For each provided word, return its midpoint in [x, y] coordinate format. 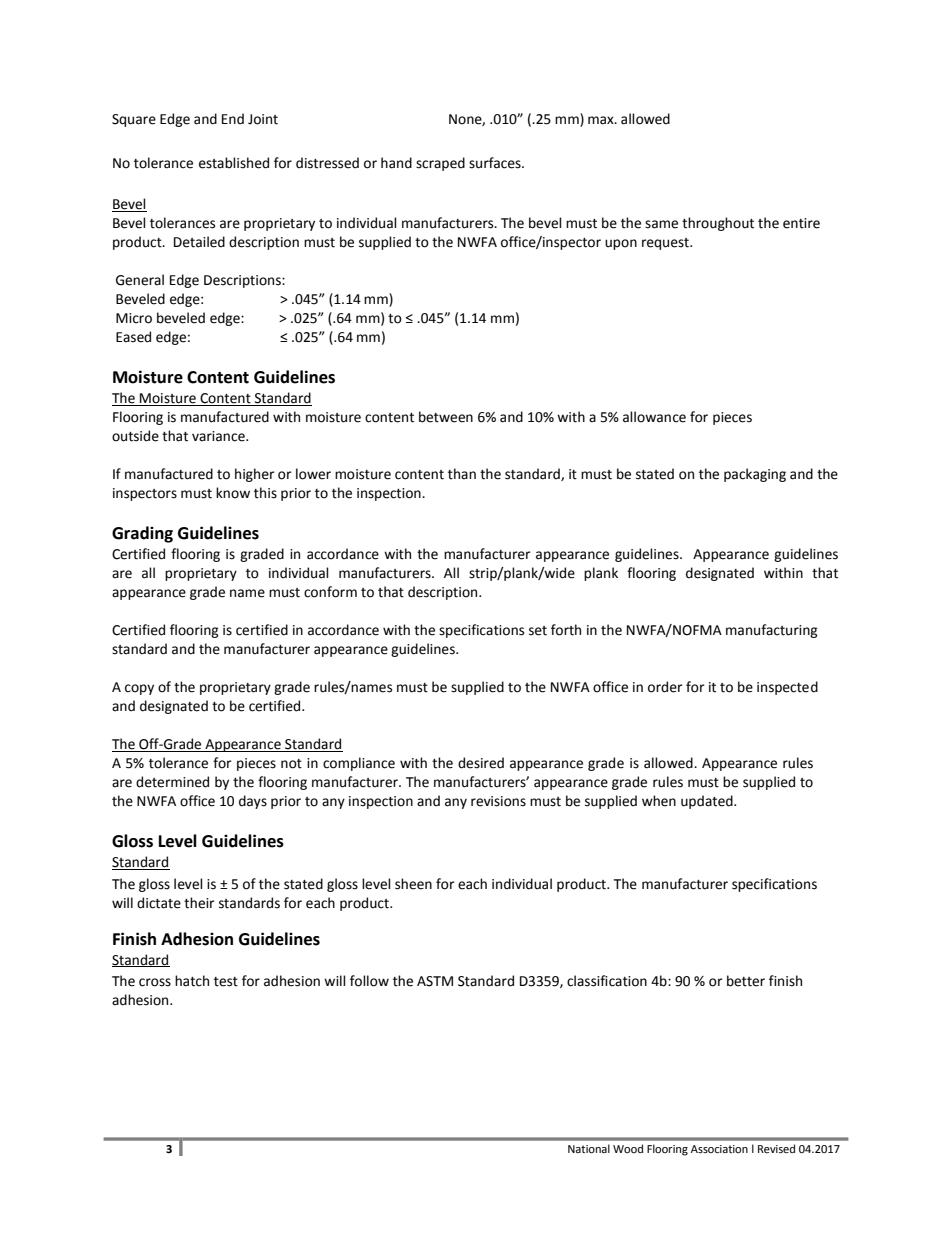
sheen [413, 884]
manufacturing [772, 631]
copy [139, 689]
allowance [654, 417]
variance [219, 436]
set [538, 631]
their [199, 903]
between [446, 417]
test [226, 982]
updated [708, 802]
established [234, 163]
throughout [718, 224]
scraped [440, 164]
